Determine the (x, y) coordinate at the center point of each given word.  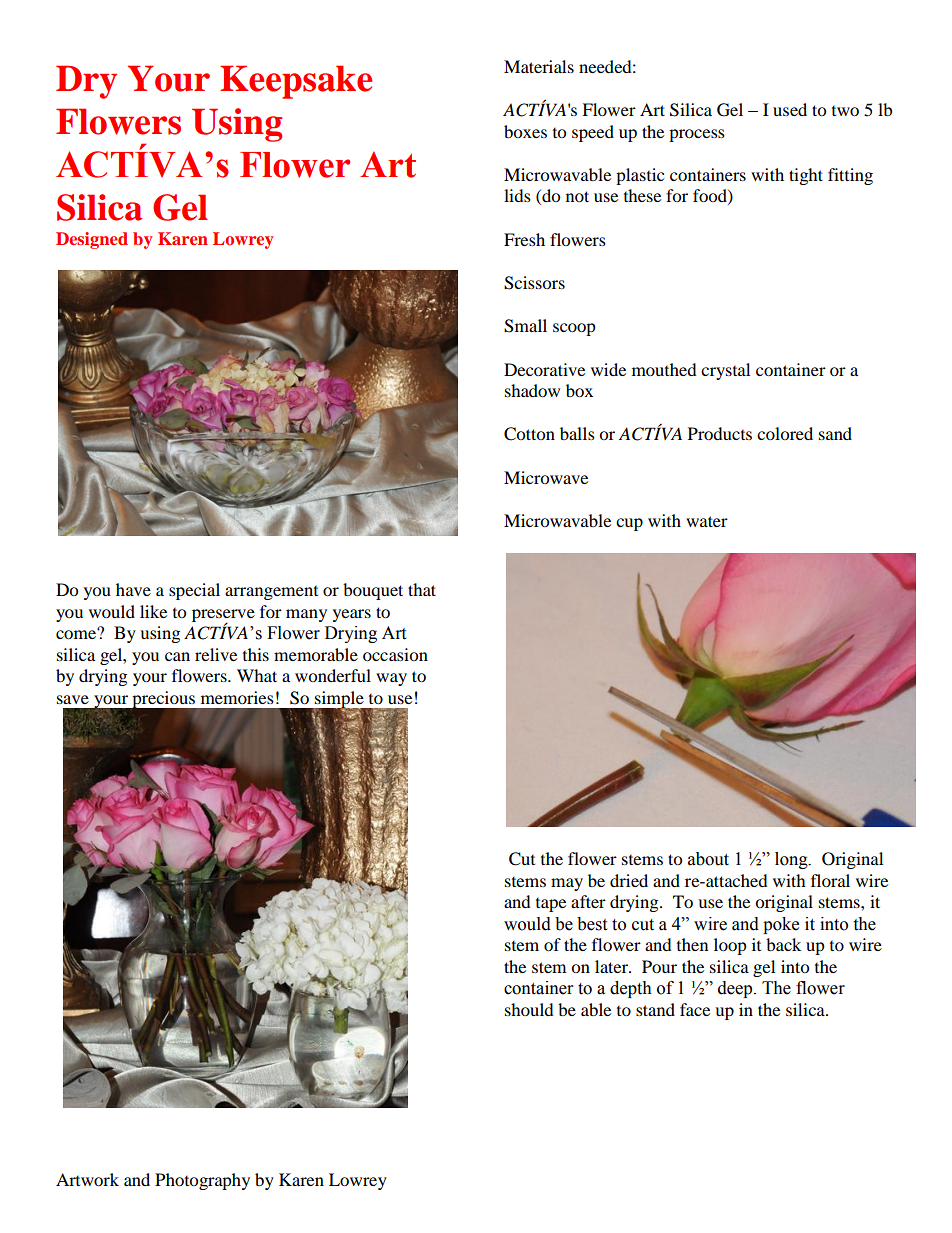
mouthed (664, 369)
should (529, 1009)
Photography (202, 1181)
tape (551, 905)
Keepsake (296, 82)
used (790, 109)
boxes (525, 131)
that (422, 589)
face (695, 1009)
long (792, 860)
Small (525, 326)
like (153, 611)
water (707, 521)
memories (237, 697)
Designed (92, 240)
